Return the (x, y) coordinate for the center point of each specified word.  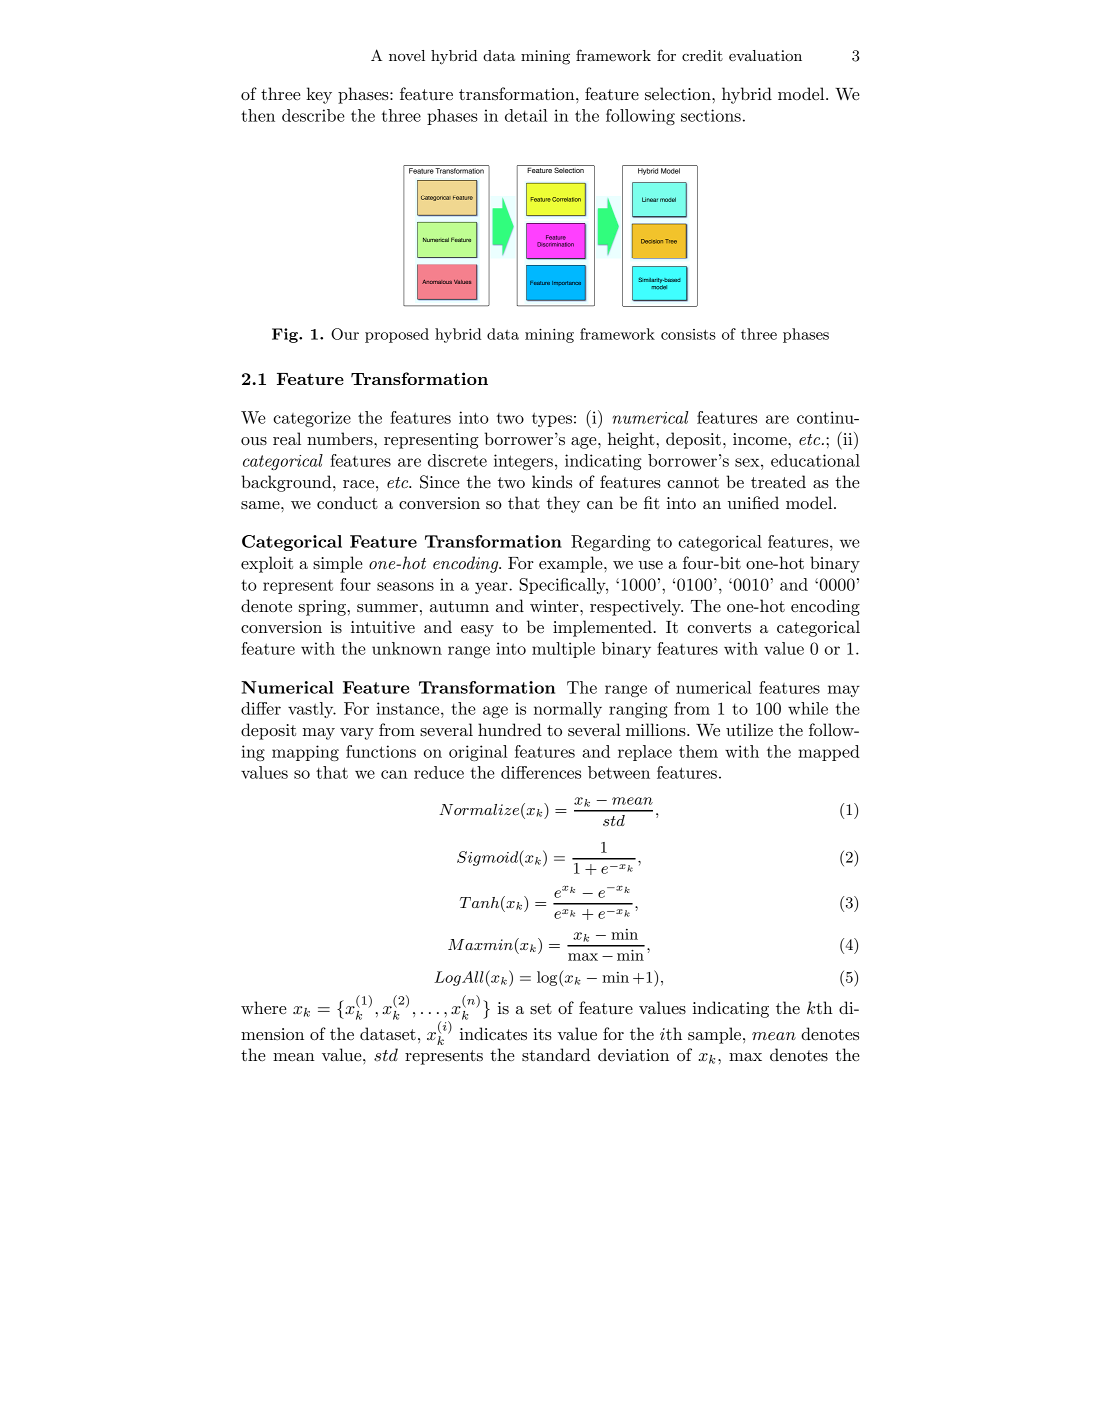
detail (526, 115)
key (319, 95)
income (761, 439)
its (542, 1034)
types (552, 420)
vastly (312, 710)
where (264, 1007)
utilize (749, 729)
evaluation (765, 55)
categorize (312, 419)
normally (568, 710)
